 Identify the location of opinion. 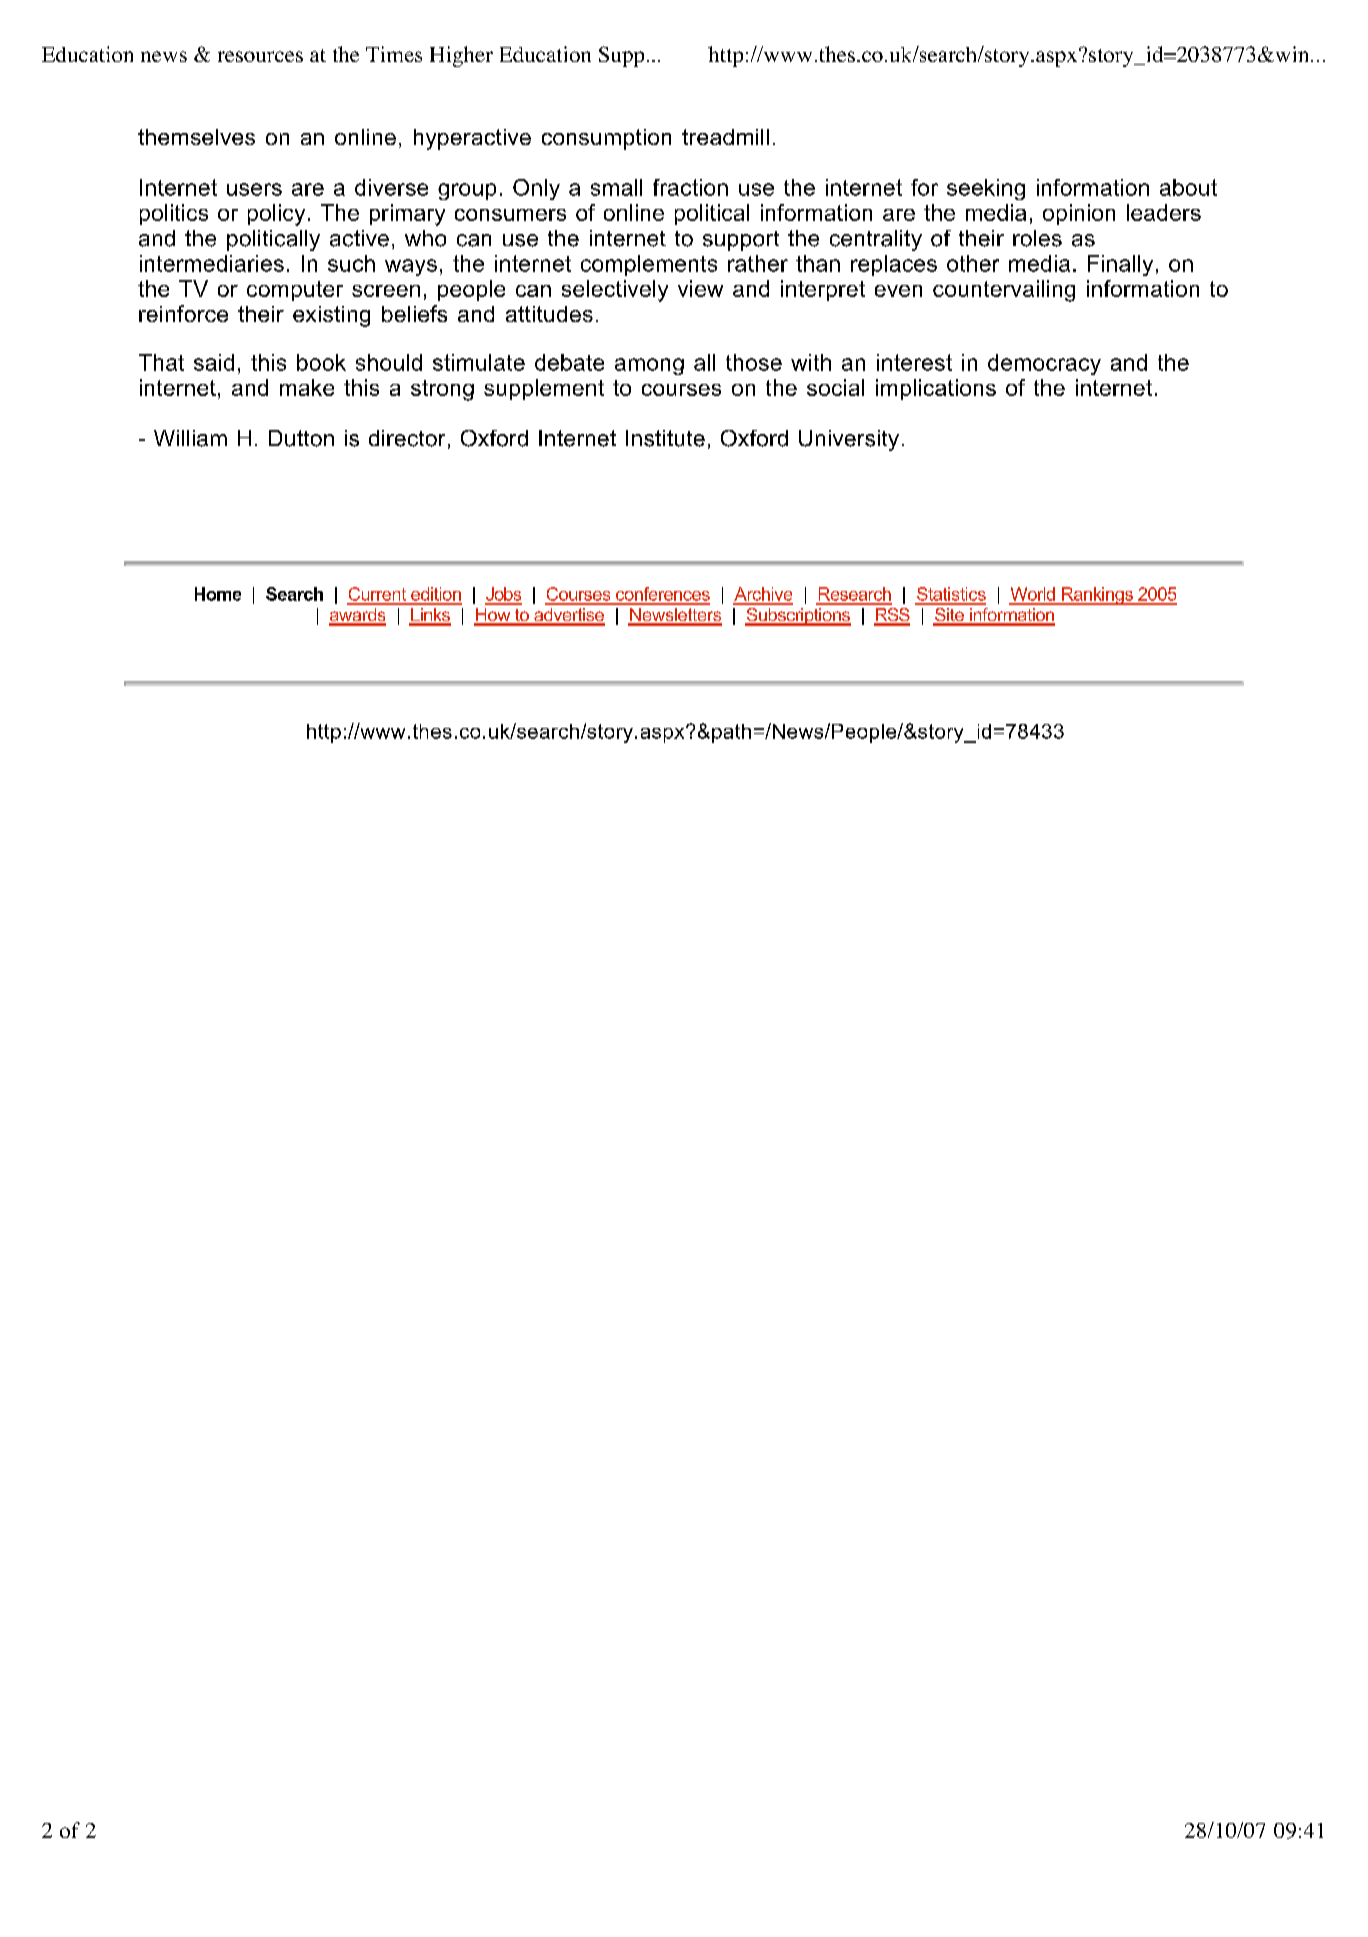
(1079, 214).
